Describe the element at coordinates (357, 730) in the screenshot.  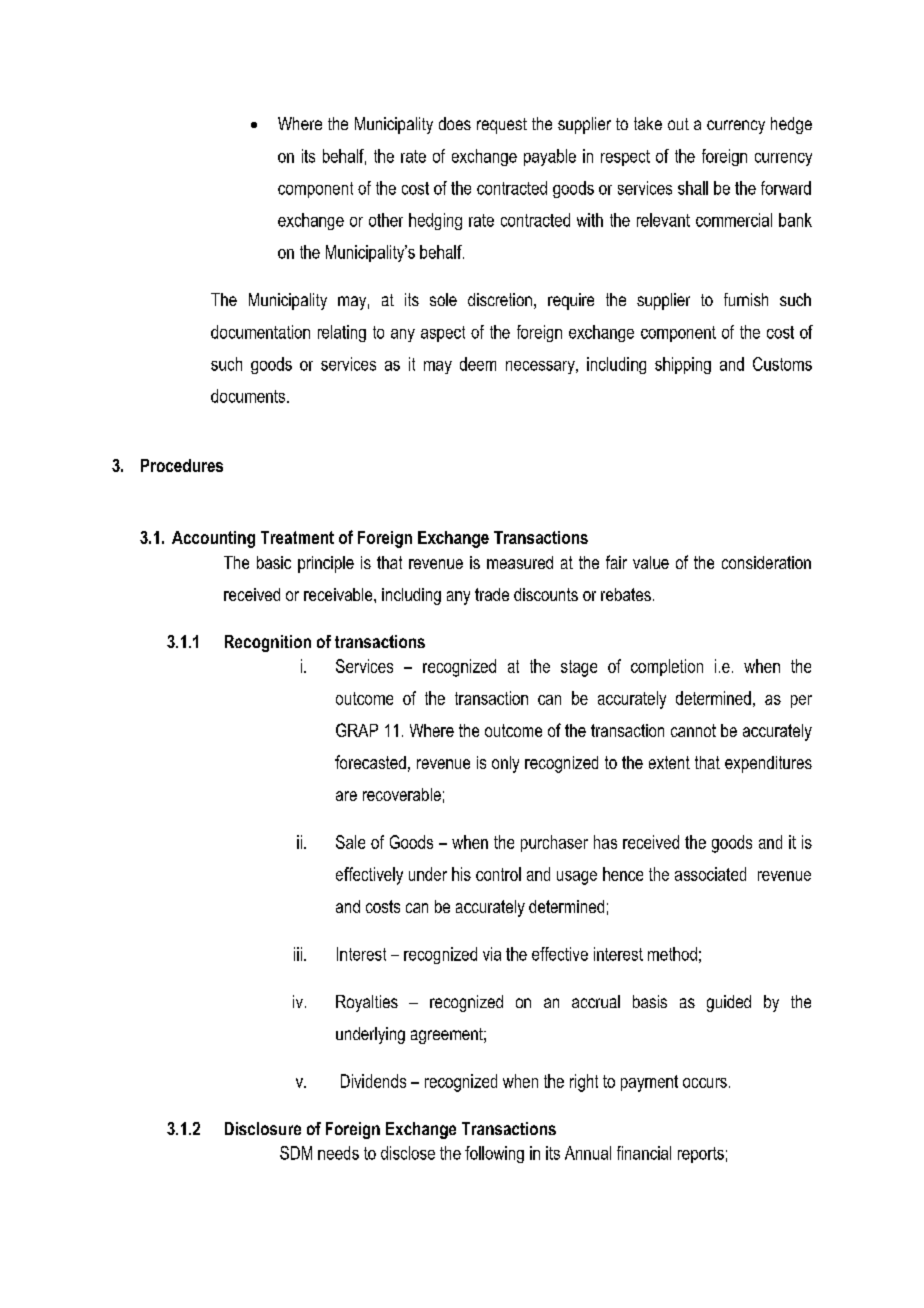
I see `GRAP` at that location.
